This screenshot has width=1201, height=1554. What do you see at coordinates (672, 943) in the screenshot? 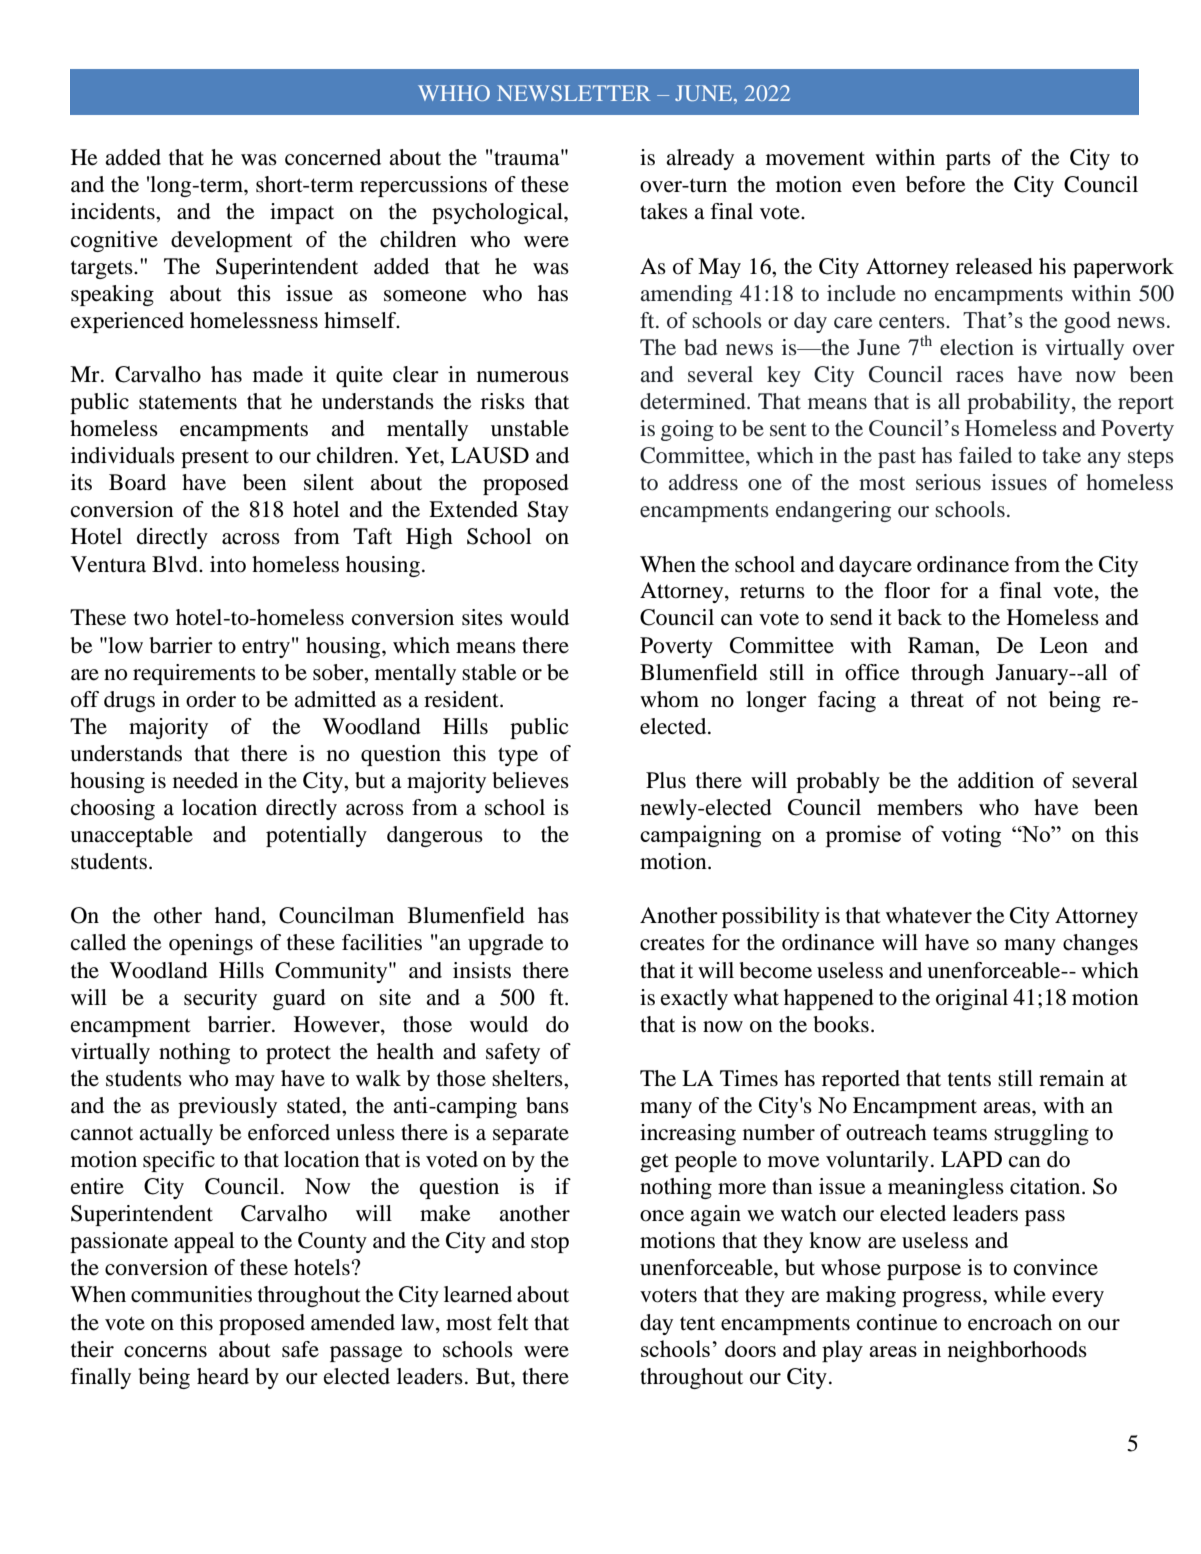
I see `creates` at bounding box center [672, 943].
